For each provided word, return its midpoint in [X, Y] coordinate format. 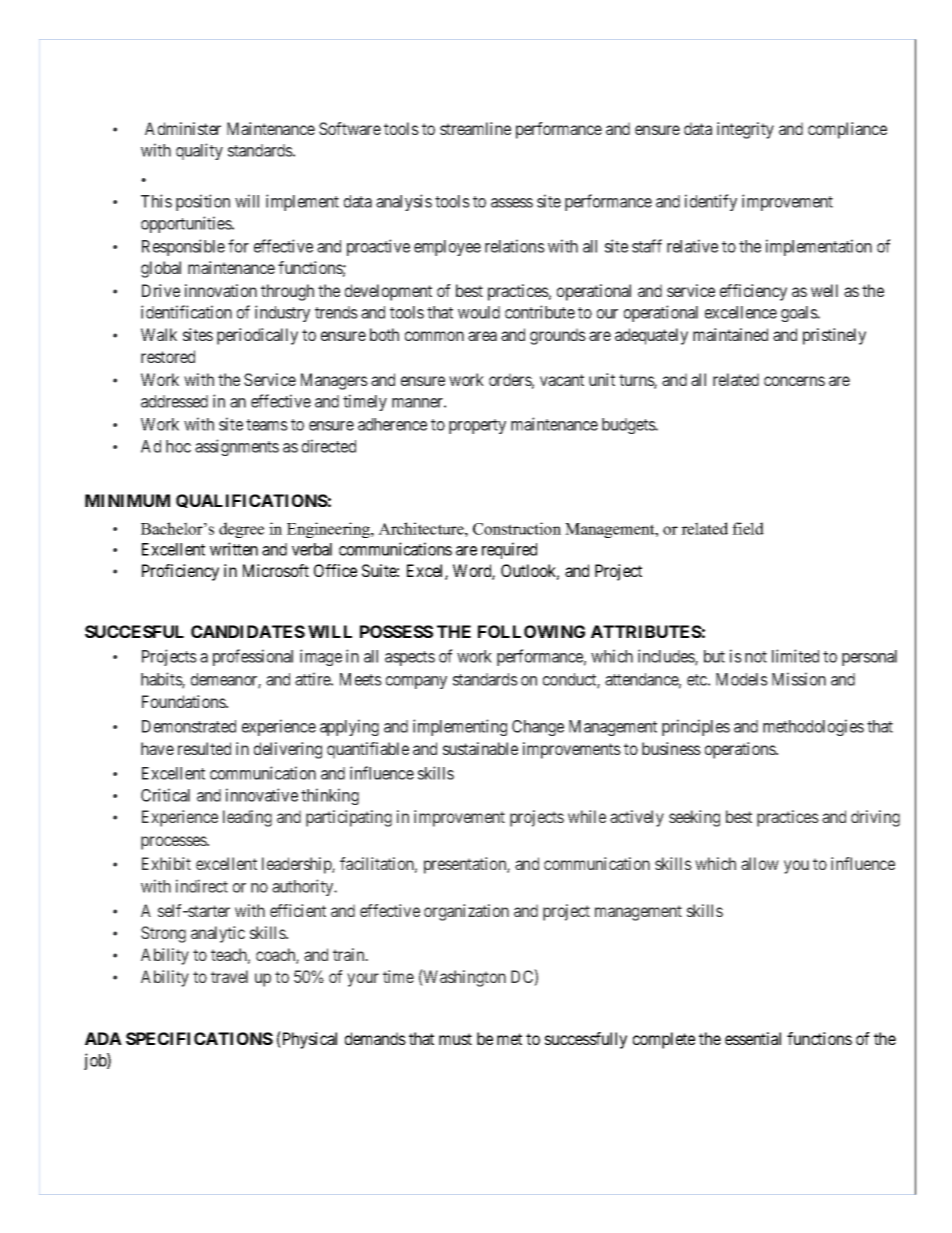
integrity [745, 130]
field [748, 528]
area [482, 336]
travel [229, 976]
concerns [794, 381]
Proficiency [180, 572]
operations [741, 750]
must [455, 1039]
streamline [475, 128]
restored [168, 356]
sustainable [480, 748]
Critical [165, 795]
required [509, 550]
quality [199, 151]
